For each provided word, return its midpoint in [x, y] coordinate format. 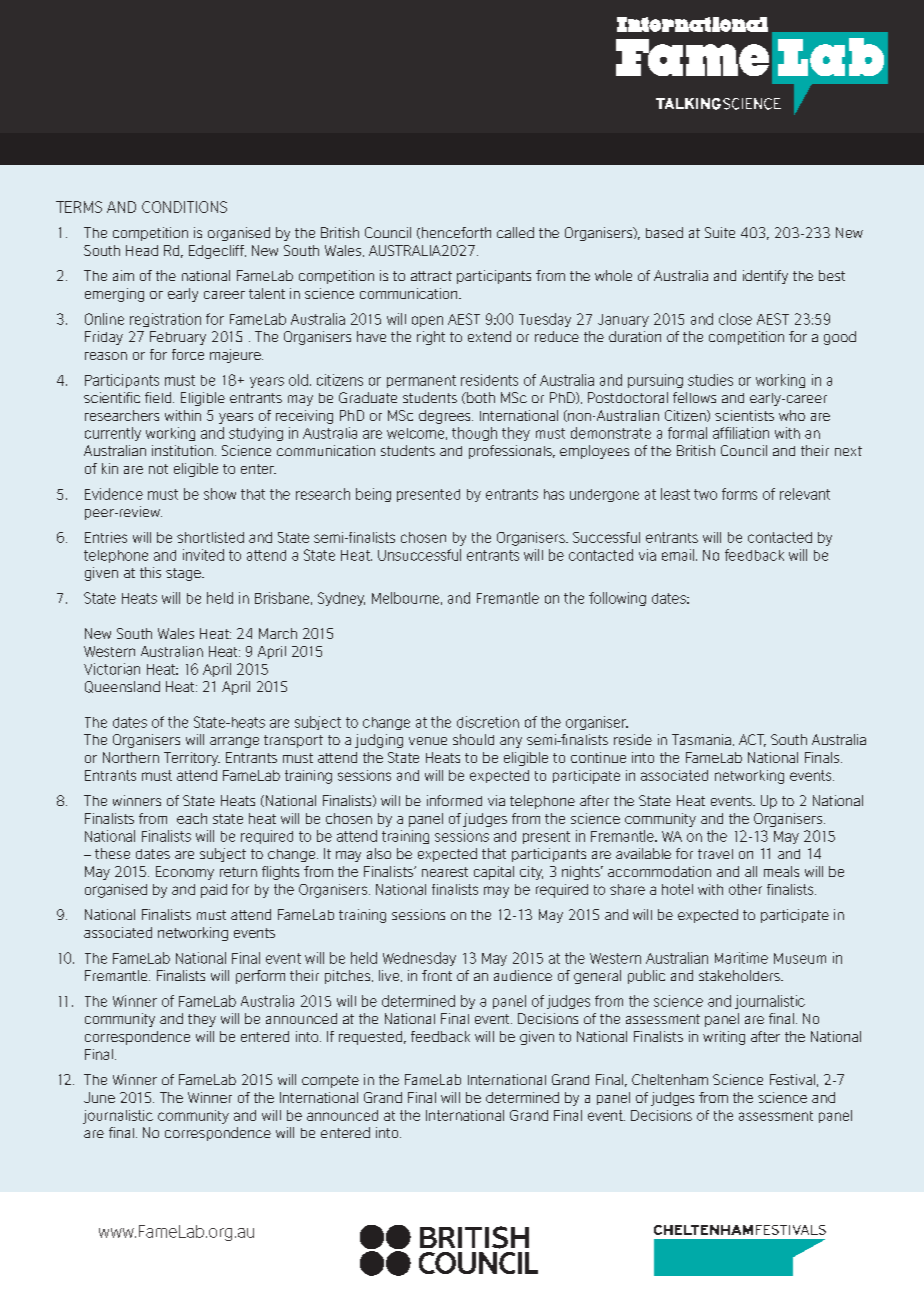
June [99, 1097]
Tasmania [701, 739]
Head [142, 250]
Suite [720, 232]
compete [330, 1081]
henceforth [455, 233]
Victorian [112, 669]
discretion [488, 722]
